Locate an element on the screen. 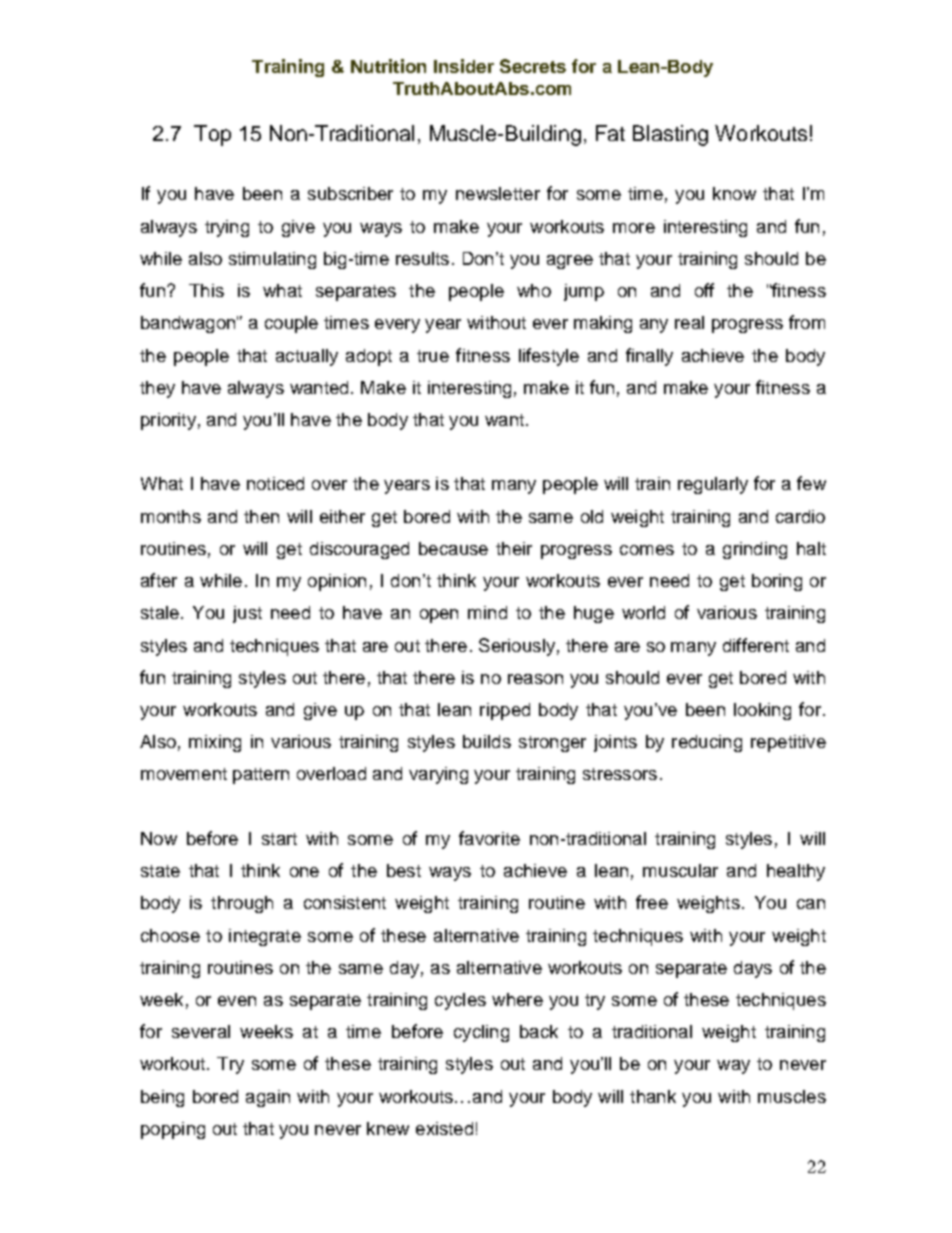 Image resolution: width=952 pixels, height=1233 pixels. Top is located at coordinates (212, 135).
